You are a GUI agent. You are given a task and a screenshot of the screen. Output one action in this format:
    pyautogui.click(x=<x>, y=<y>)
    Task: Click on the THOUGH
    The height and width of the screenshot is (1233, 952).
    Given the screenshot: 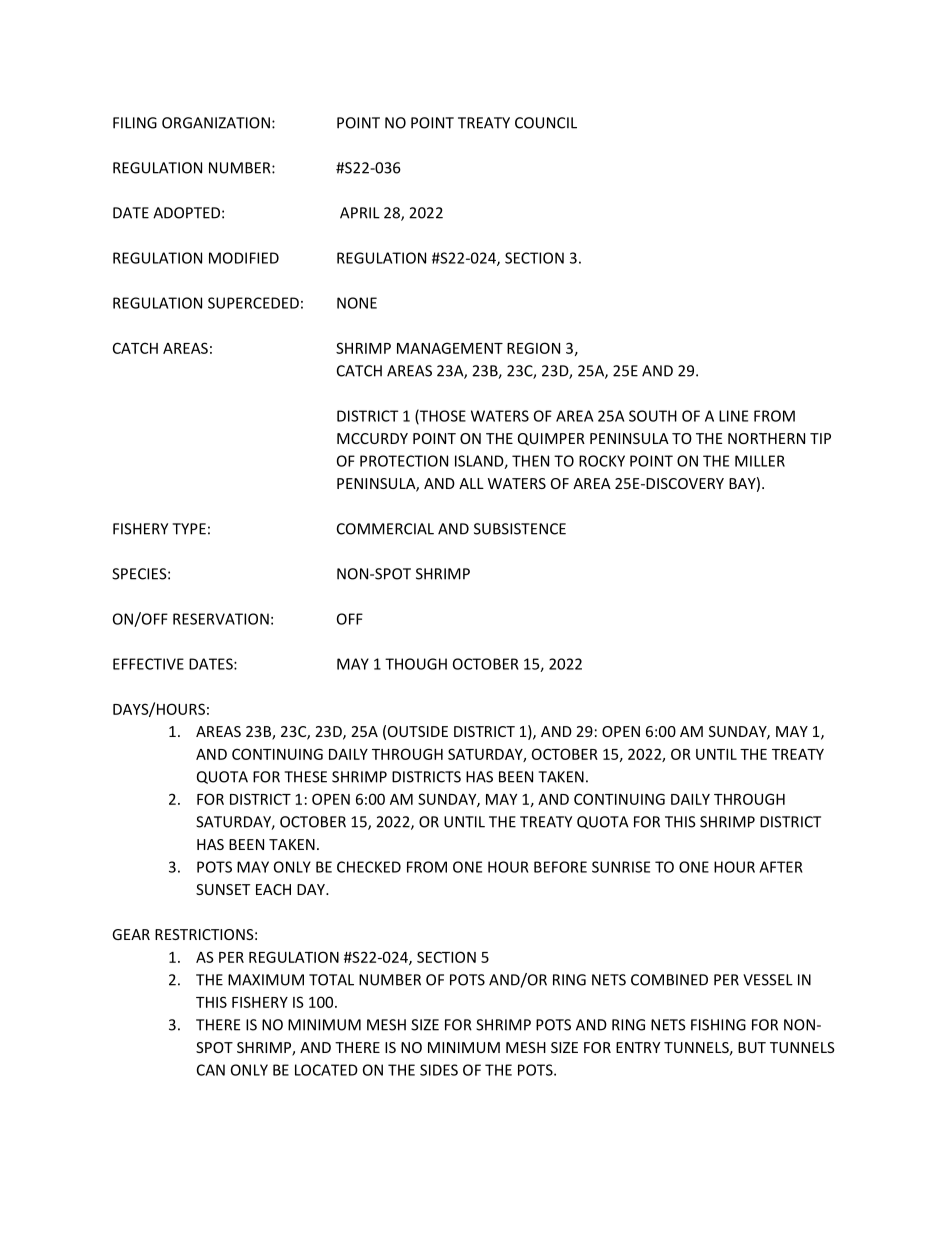 What is the action you would take?
    pyautogui.click(x=416, y=664)
